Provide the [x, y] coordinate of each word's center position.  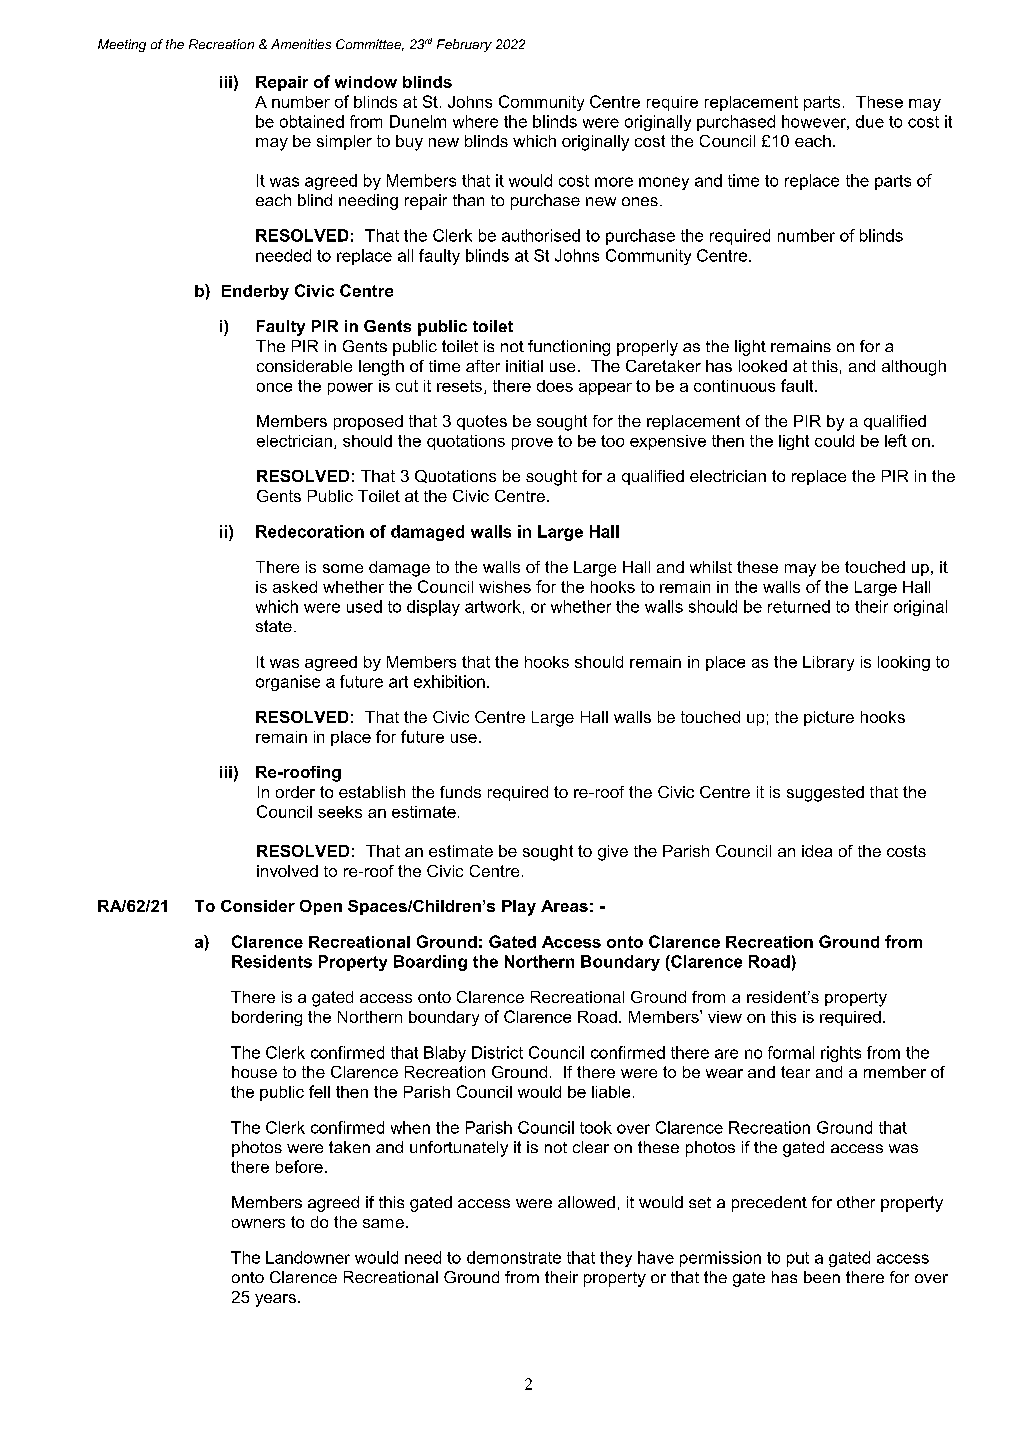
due [870, 121]
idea [817, 851]
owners [258, 1223]
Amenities [301, 44]
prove [532, 444]
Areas [564, 906]
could [834, 441]
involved [287, 871]
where [475, 121]
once [274, 387]
